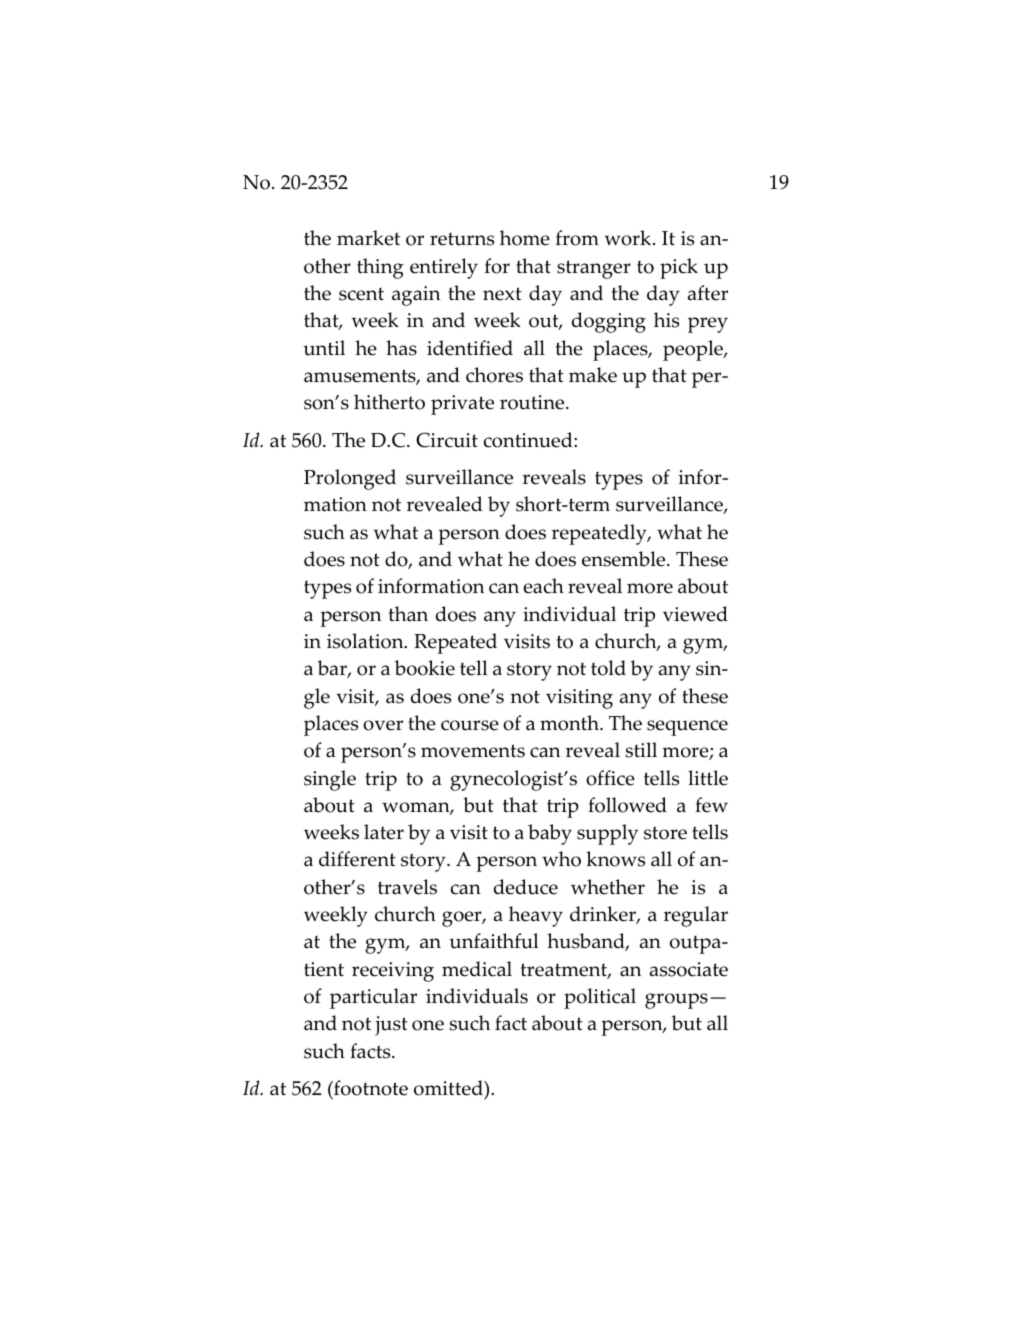  What do you see at coordinates (625, 559) in the screenshot?
I see `ensemble` at bounding box center [625, 559].
